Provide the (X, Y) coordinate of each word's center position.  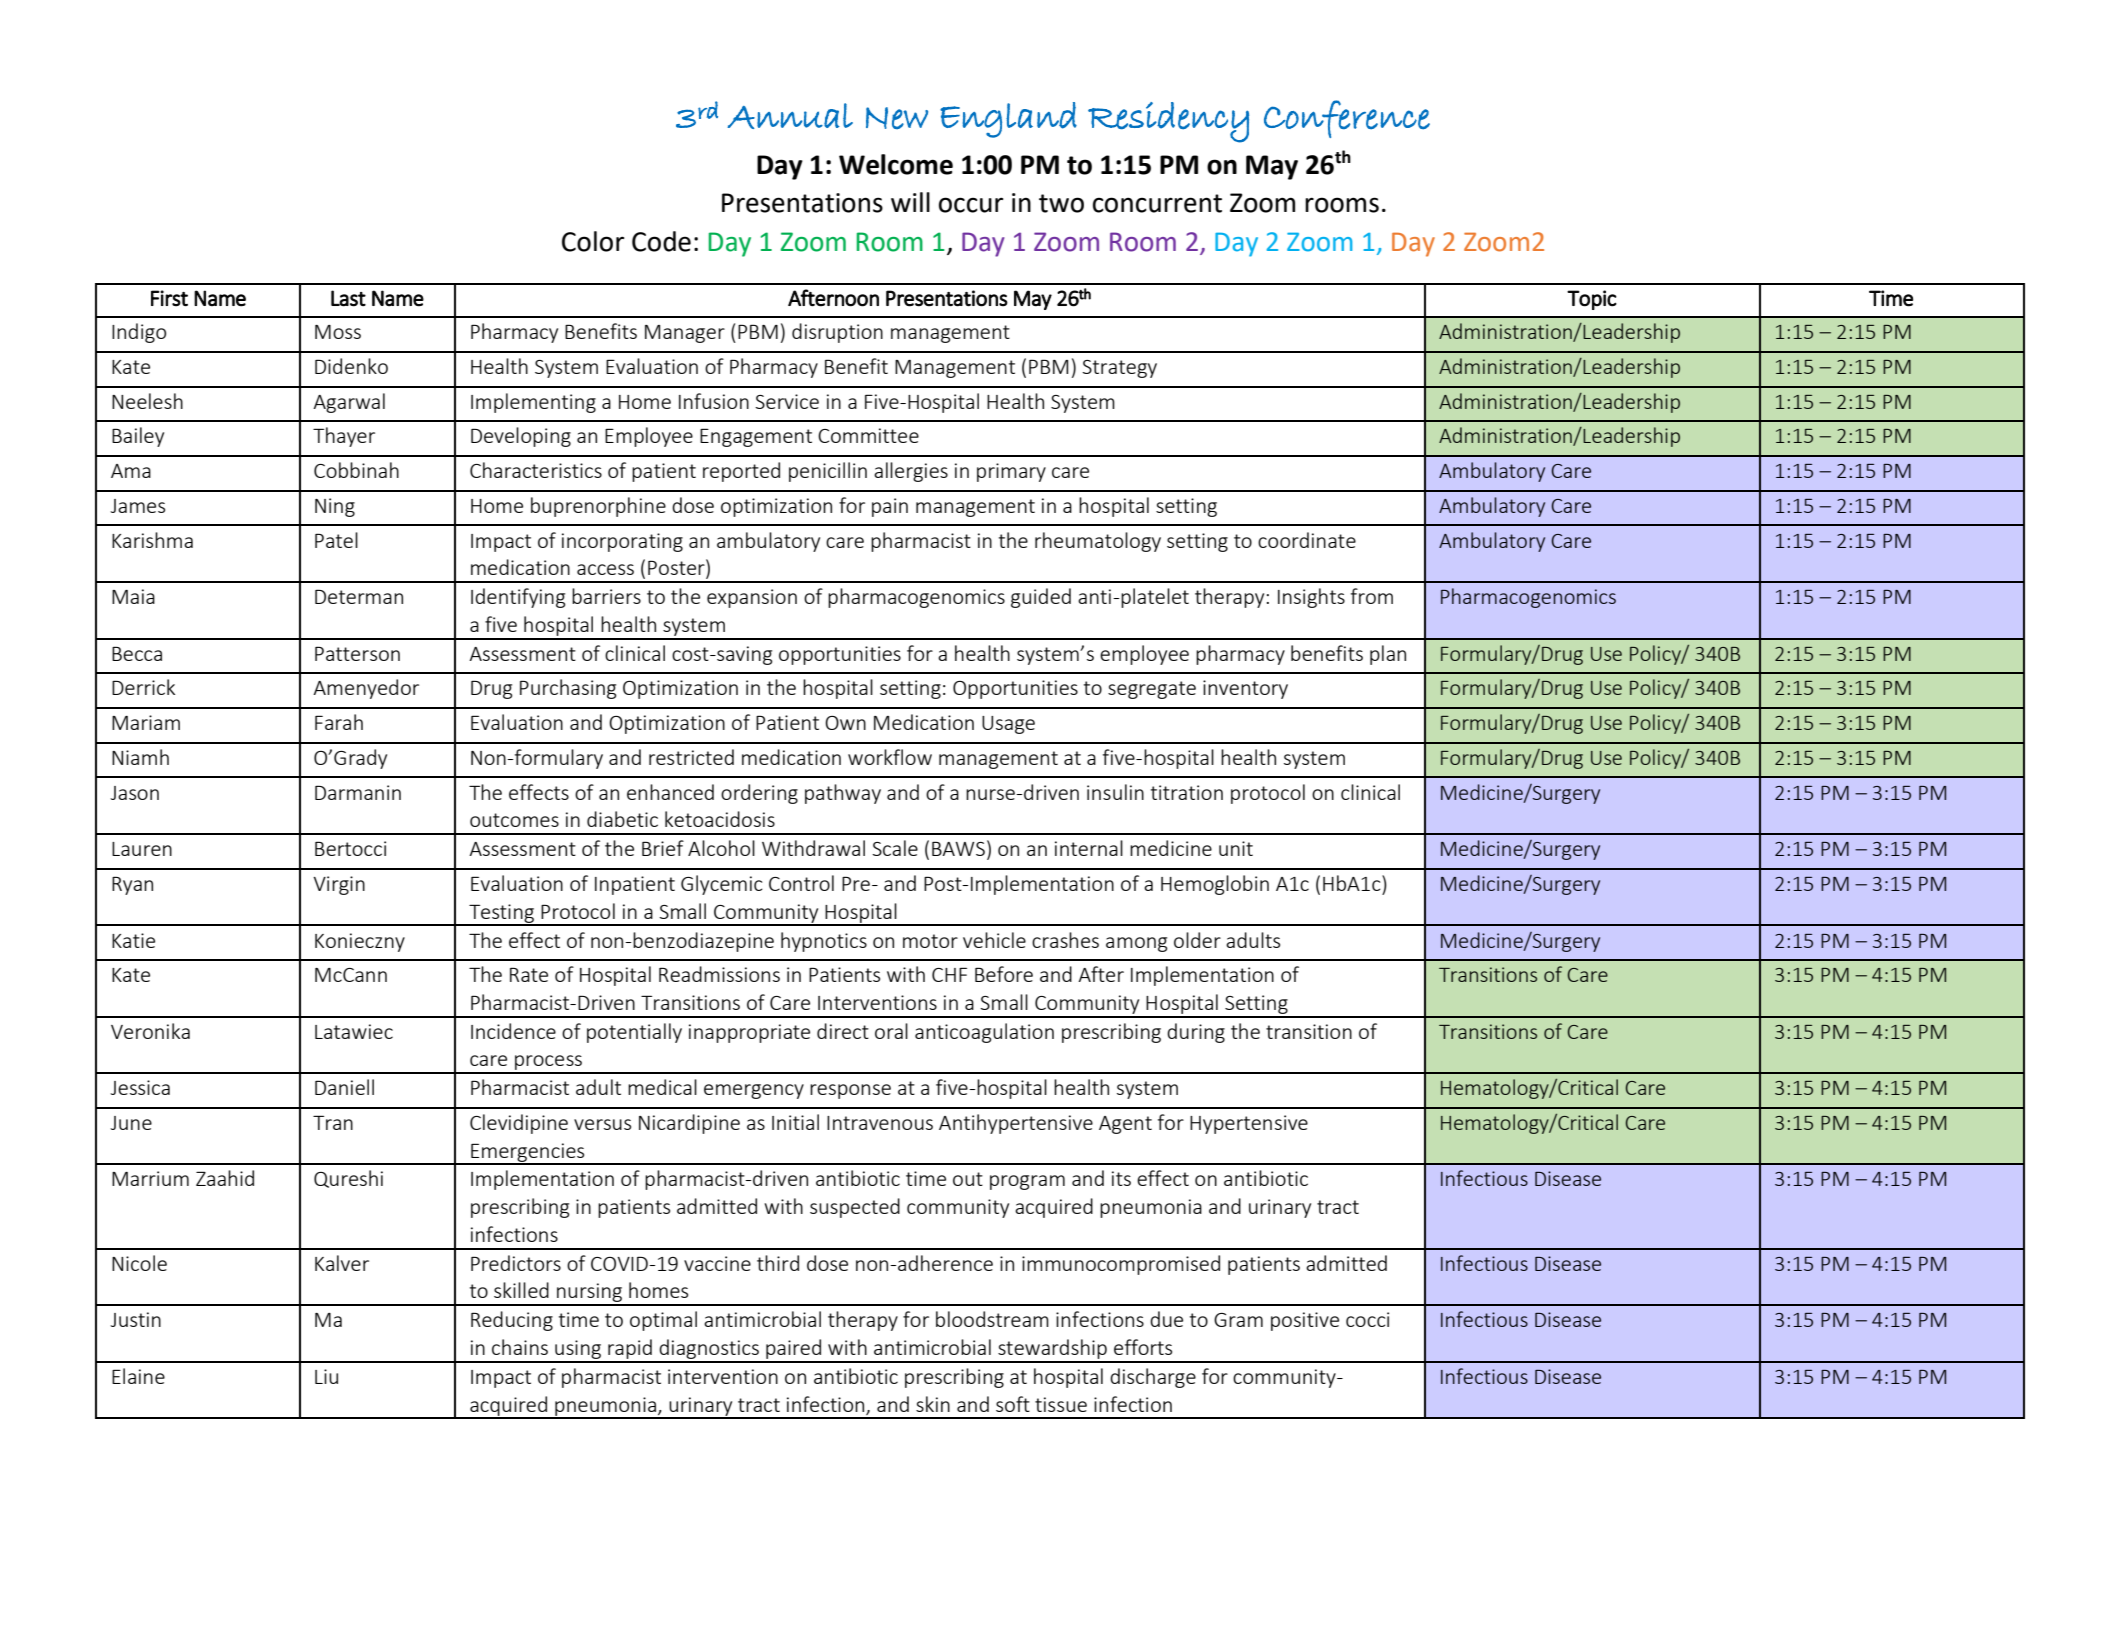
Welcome (896, 164)
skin (933, 1404)
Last (348, 298)
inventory (1245, 689)
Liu (326, 1376)
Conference (1347, 119)
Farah (339, 722)
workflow (890, 757)
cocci (1367, 1319)
